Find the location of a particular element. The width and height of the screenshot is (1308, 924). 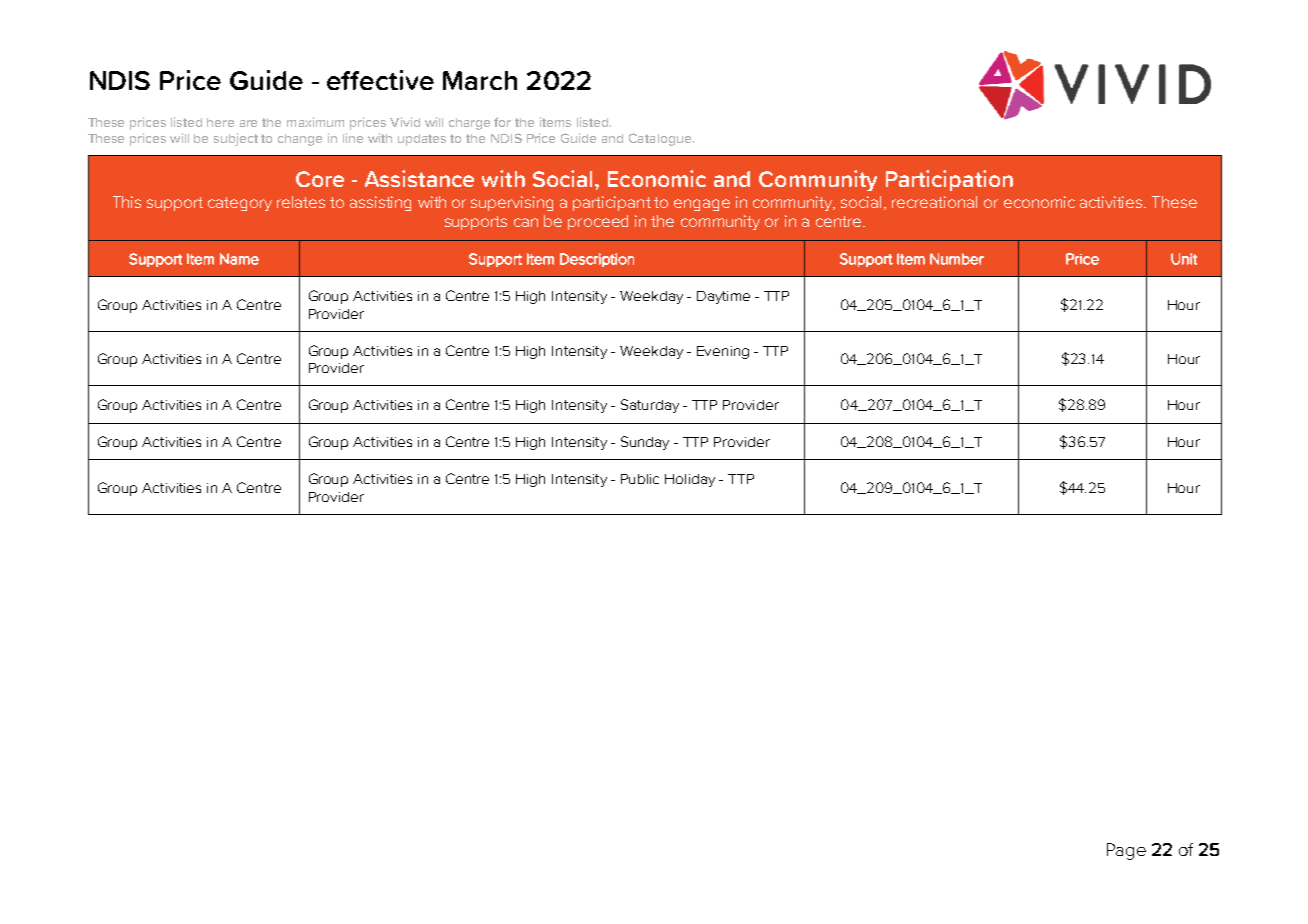

Page is located at coordinates (1126, 851).
